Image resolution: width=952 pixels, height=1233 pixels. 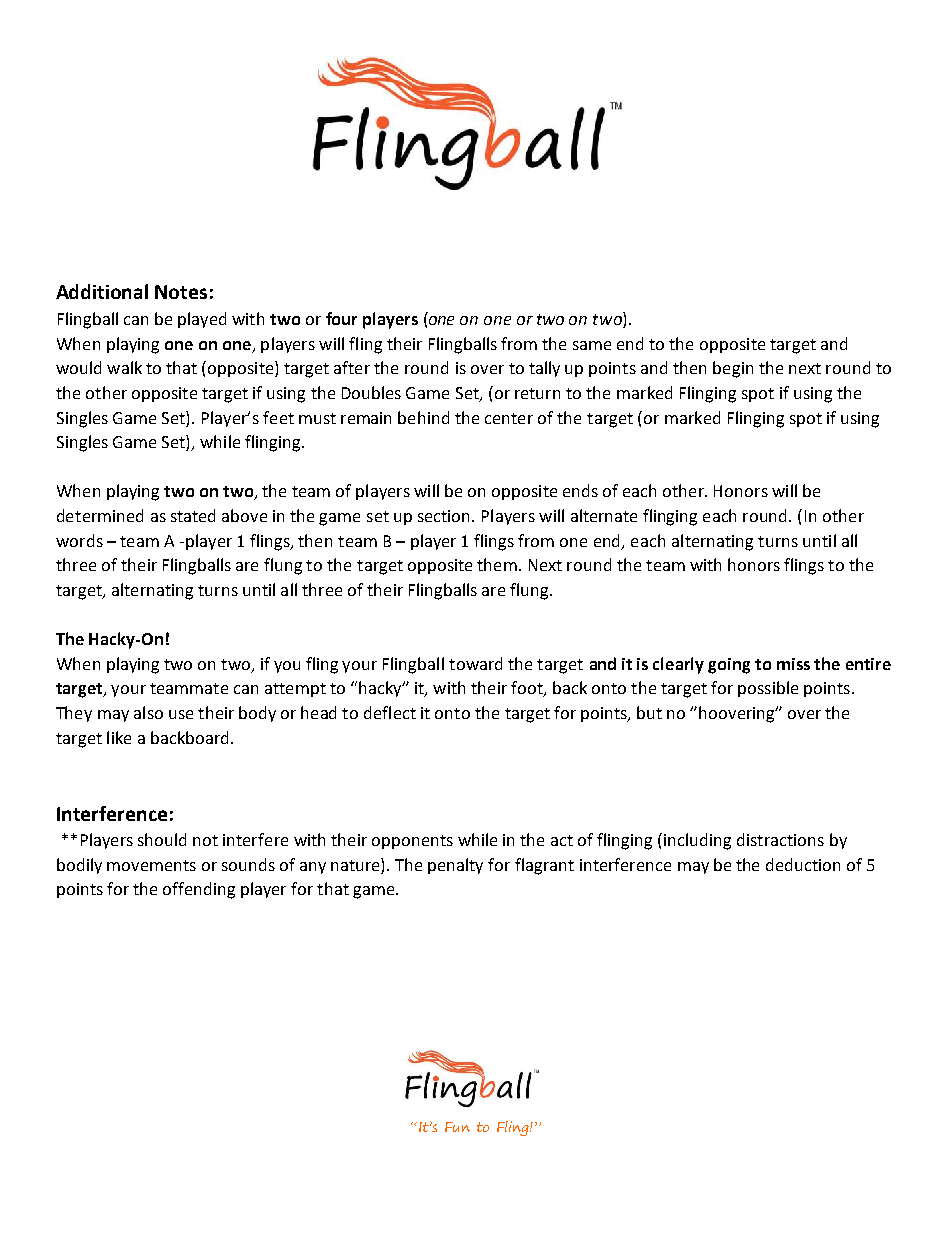 I want to click on tally, so click(x=544, y=369).
